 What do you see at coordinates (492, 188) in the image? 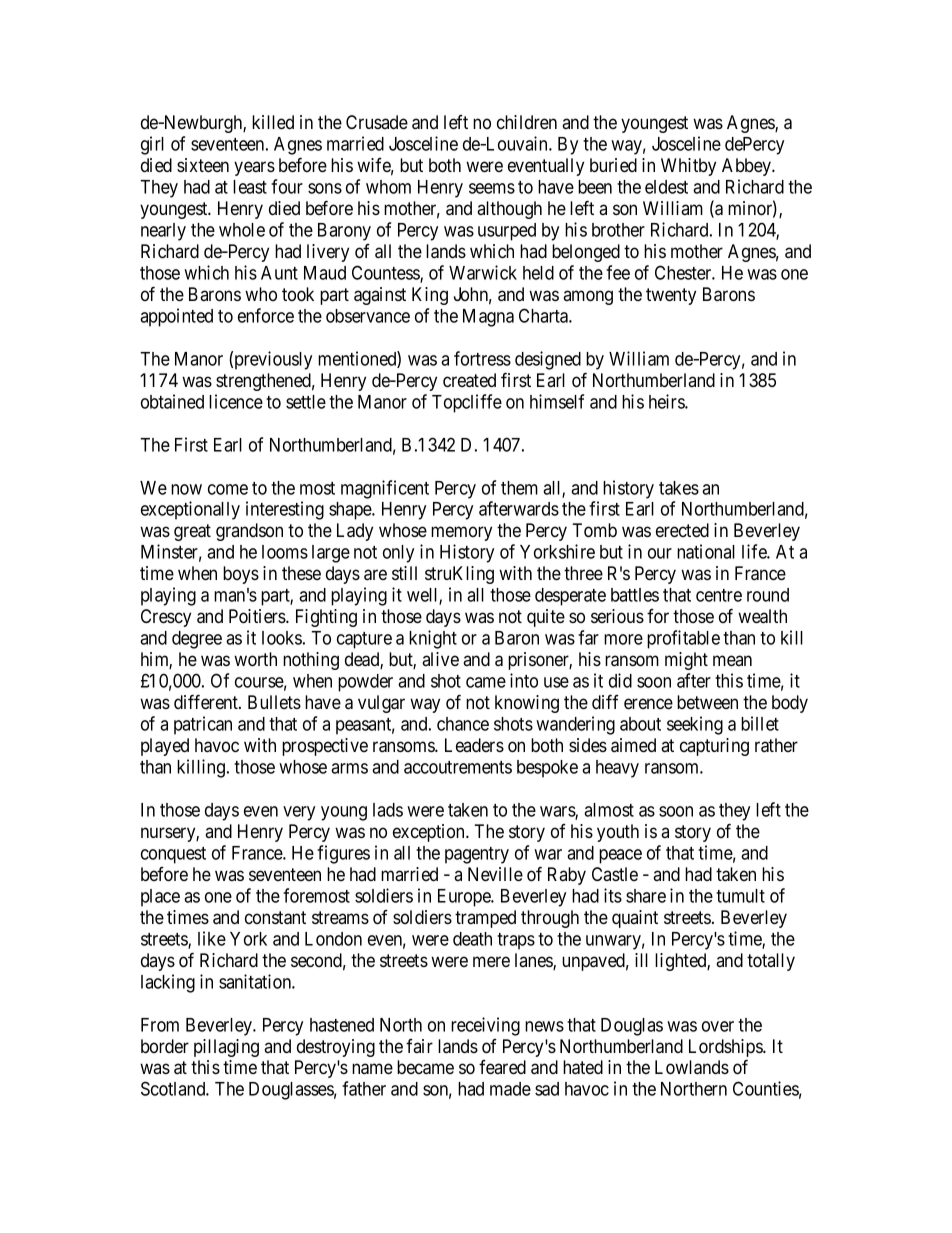
I see `seems` at bounding box center [492, 188].
